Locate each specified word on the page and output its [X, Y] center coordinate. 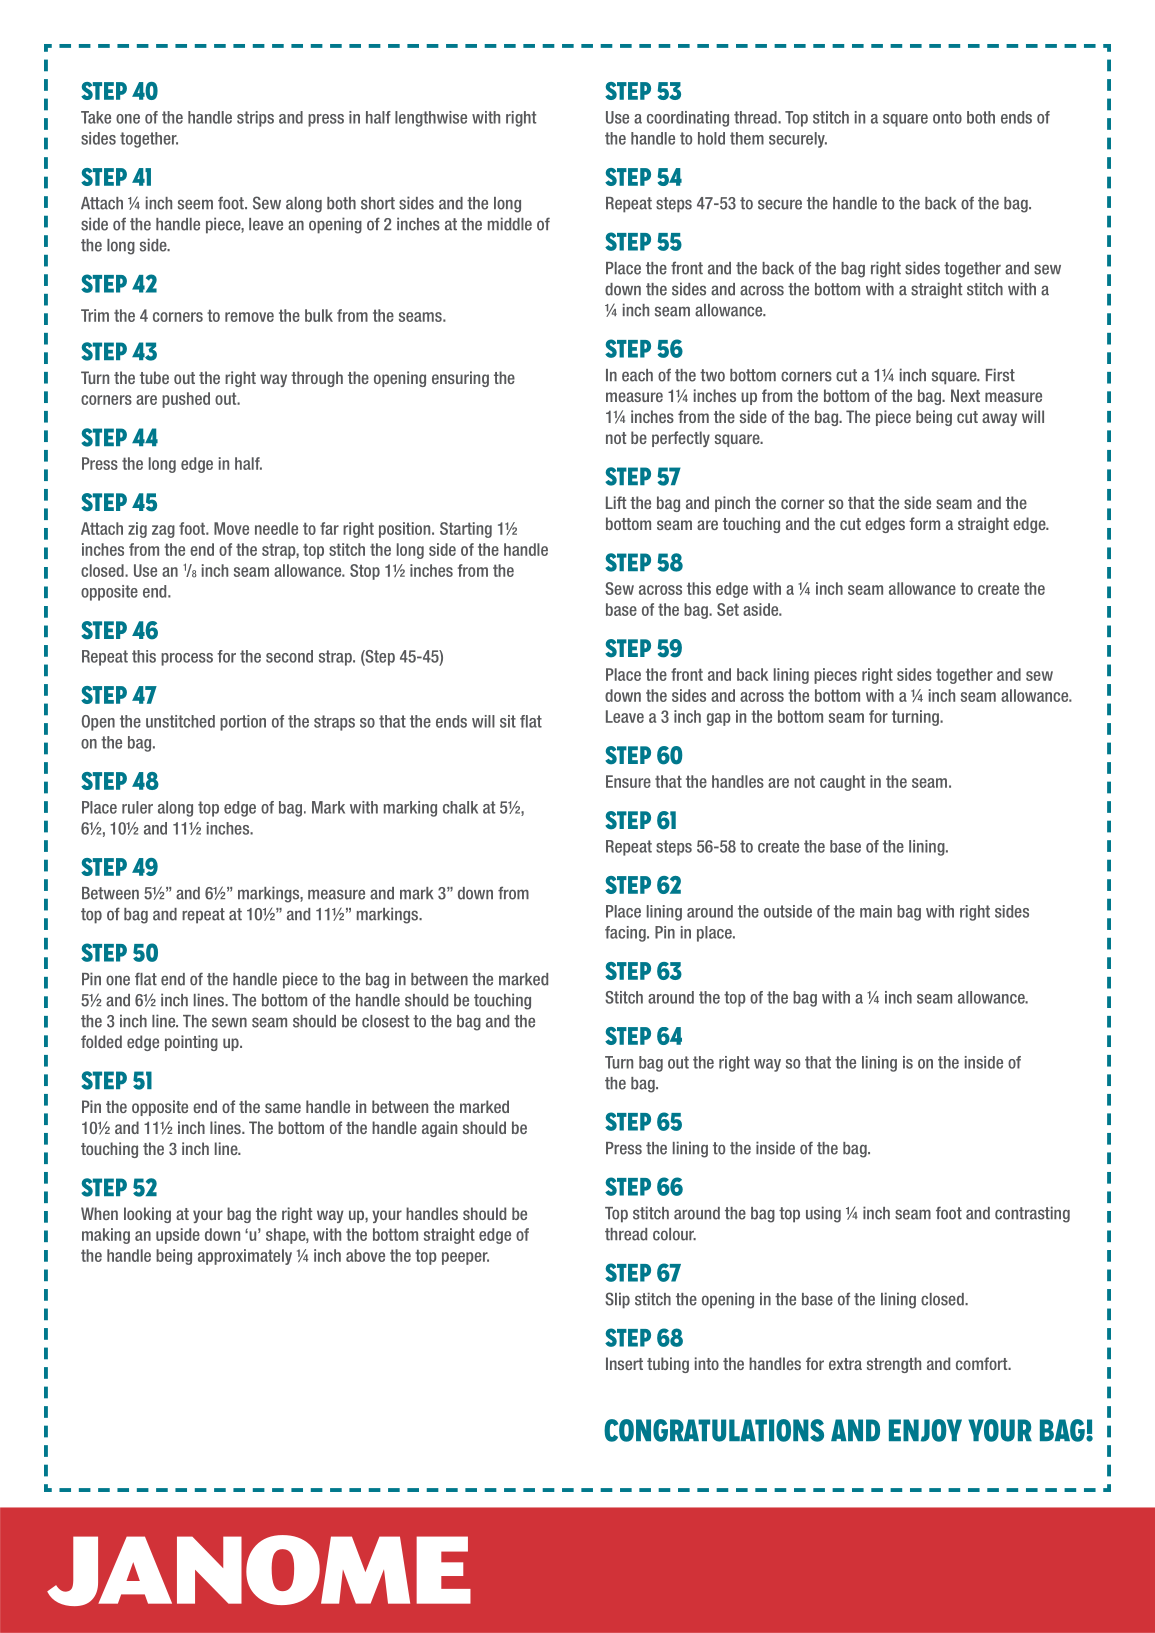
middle [510, 224]
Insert [624, 1363]
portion [243, 723]
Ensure [628, 781]
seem [195, 204]
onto [947, 117]
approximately [245, 1257]
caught [842, 783]
